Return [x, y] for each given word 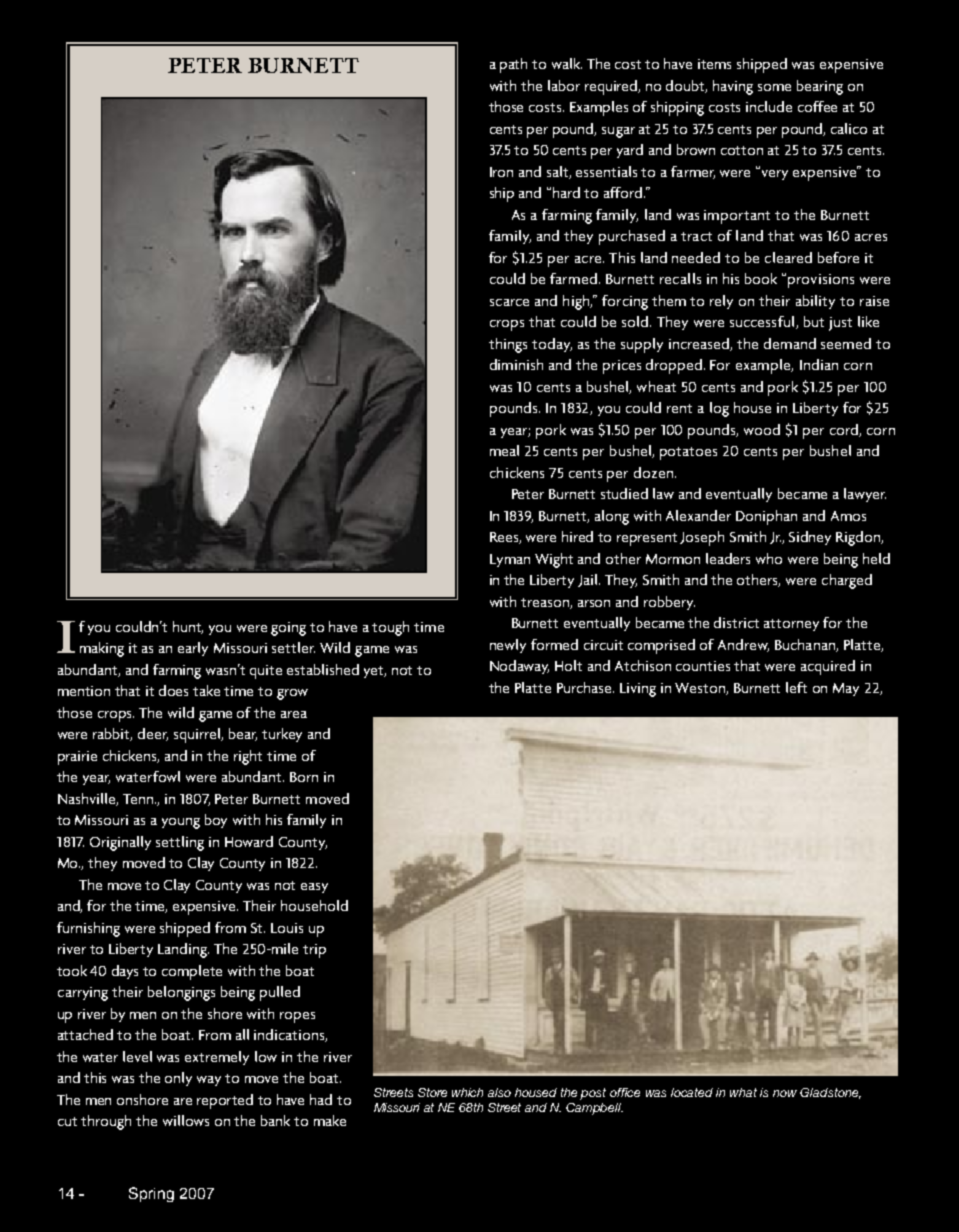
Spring [151, 1194]
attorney [791, 625]
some [774, 87]
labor [564, 85]
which [467, 1092]
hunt [188, 627]
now [785, 1093]
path [513, 65]
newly [508, 646]
